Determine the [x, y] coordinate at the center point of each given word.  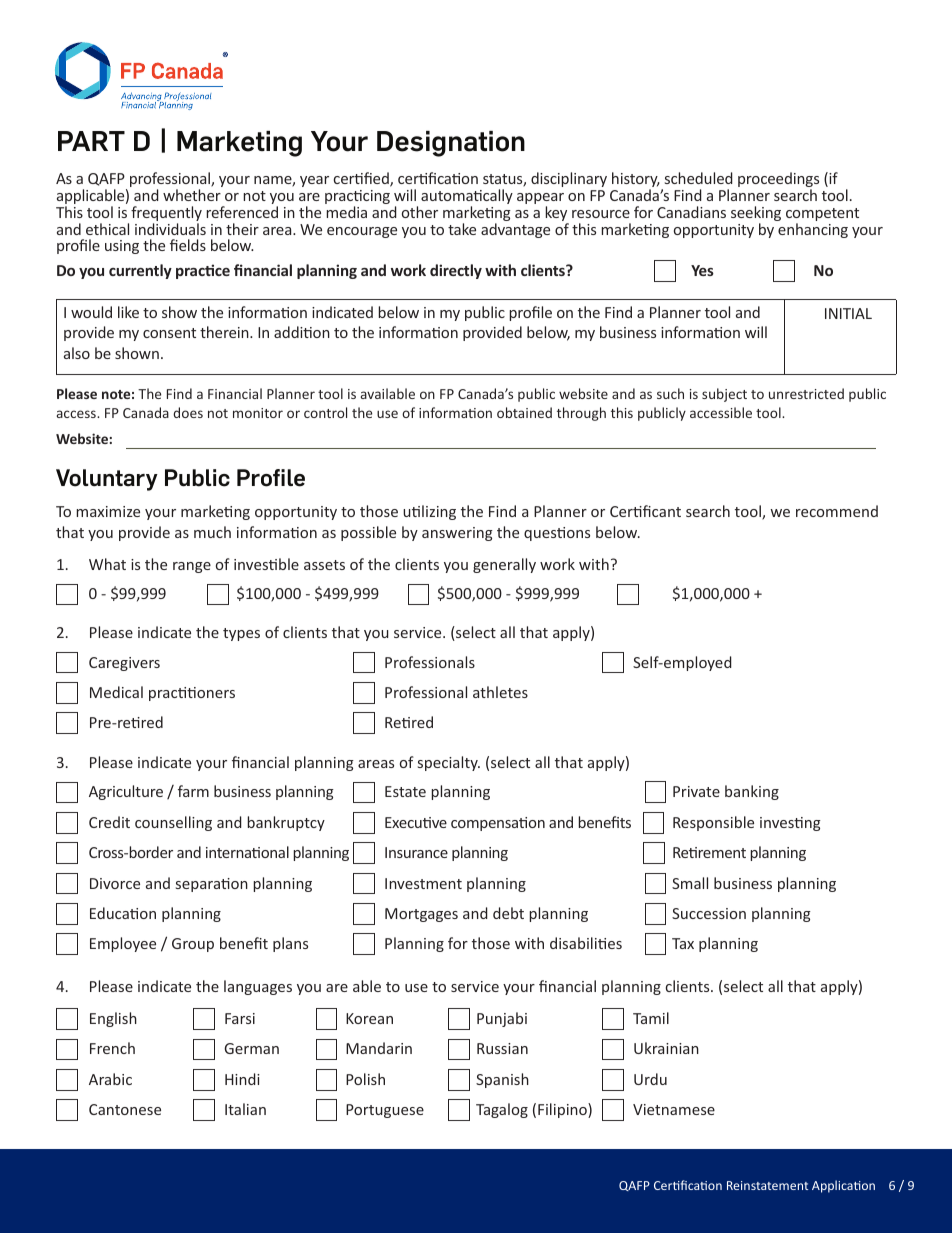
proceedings [778, 181]
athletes [500, 692]
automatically [467, 198]
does [188, 412]
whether [192, 195]
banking [752, 792]
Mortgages [421, 915]
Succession [709, 913]
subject [724, 395]
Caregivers [124, 664]
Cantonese [125, 1109]
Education [123, 913]
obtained [524, 412]
